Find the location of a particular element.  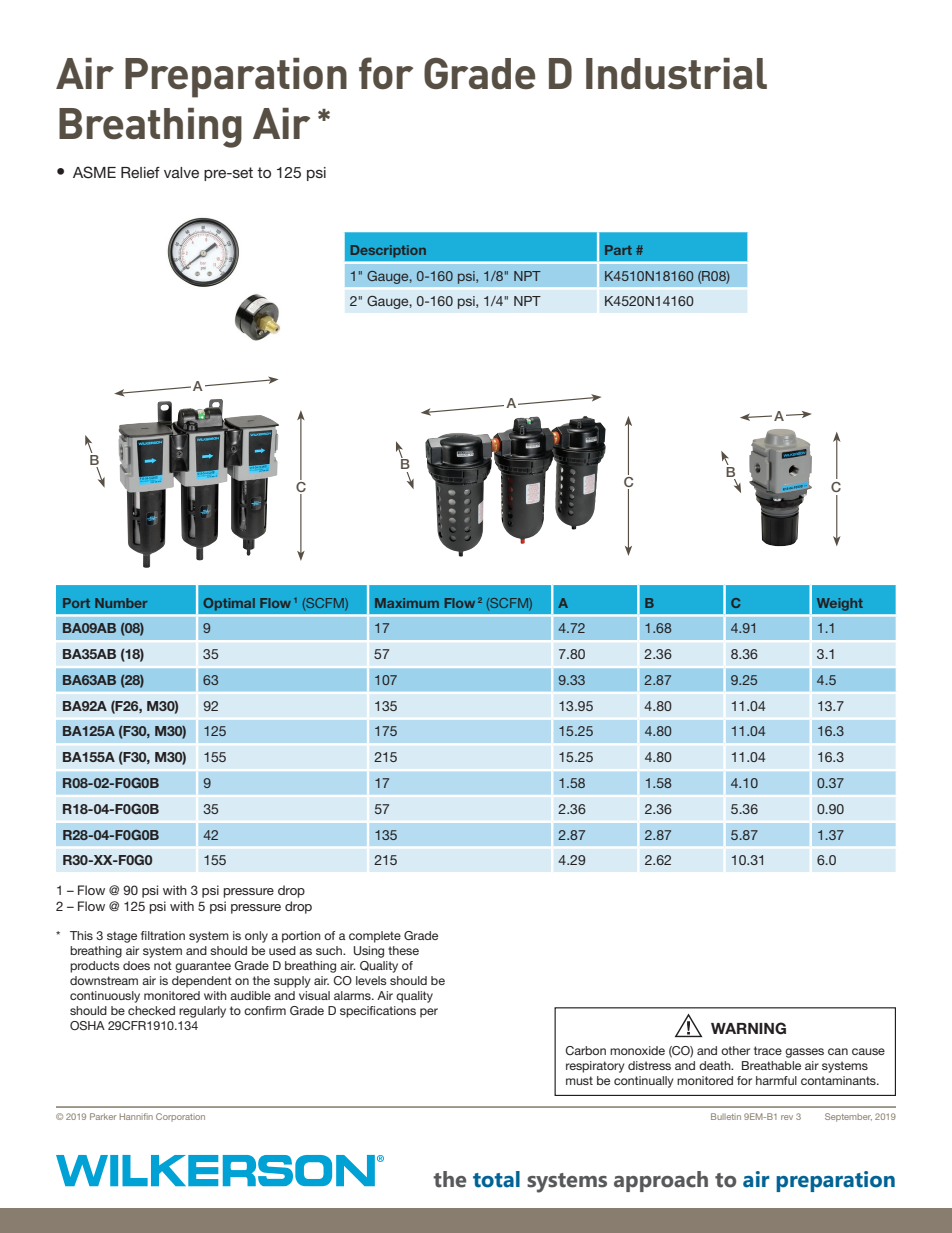

Part is located at coordinates (618, 250).
